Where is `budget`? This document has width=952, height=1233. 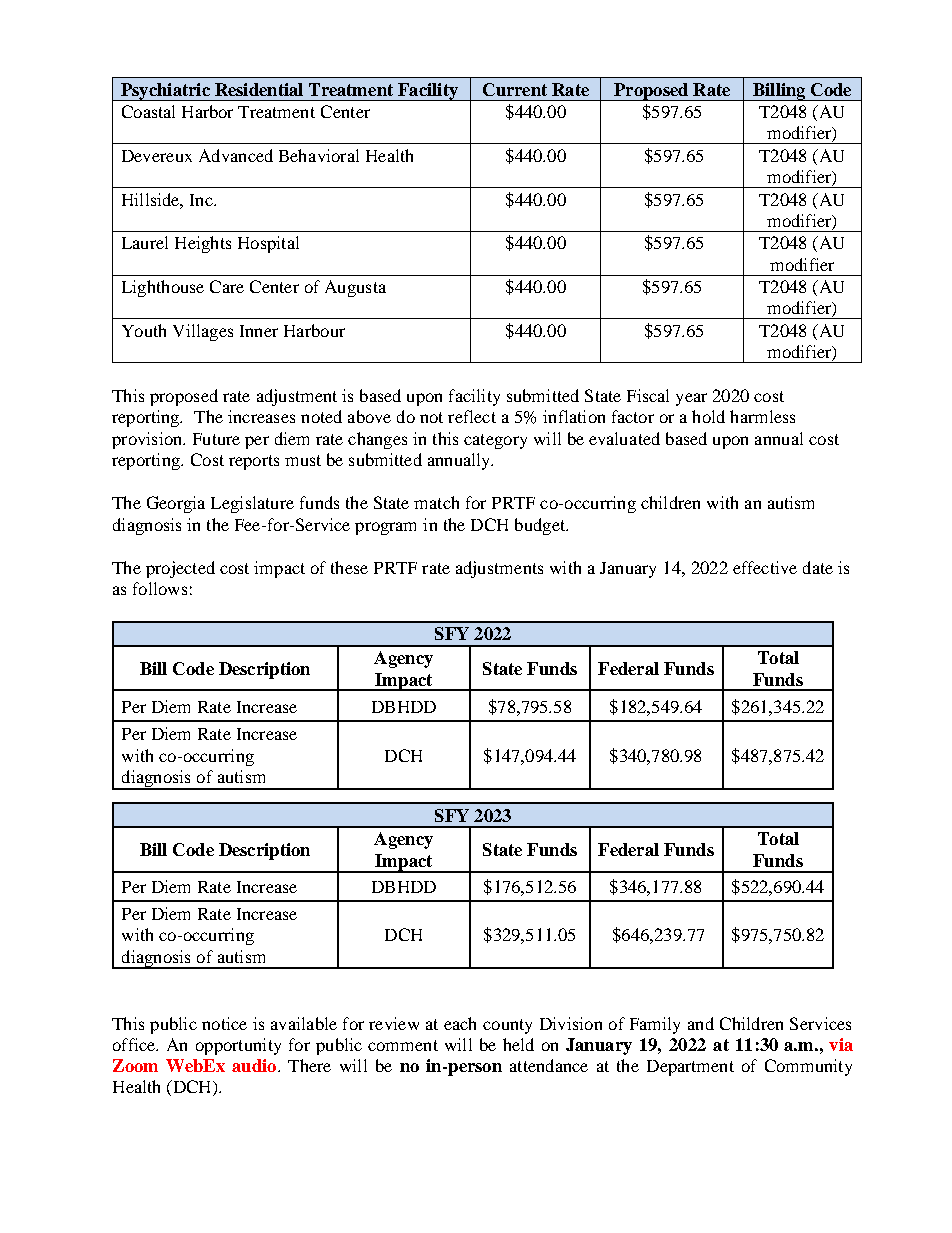 budget is located at coordinates (541, 526).
